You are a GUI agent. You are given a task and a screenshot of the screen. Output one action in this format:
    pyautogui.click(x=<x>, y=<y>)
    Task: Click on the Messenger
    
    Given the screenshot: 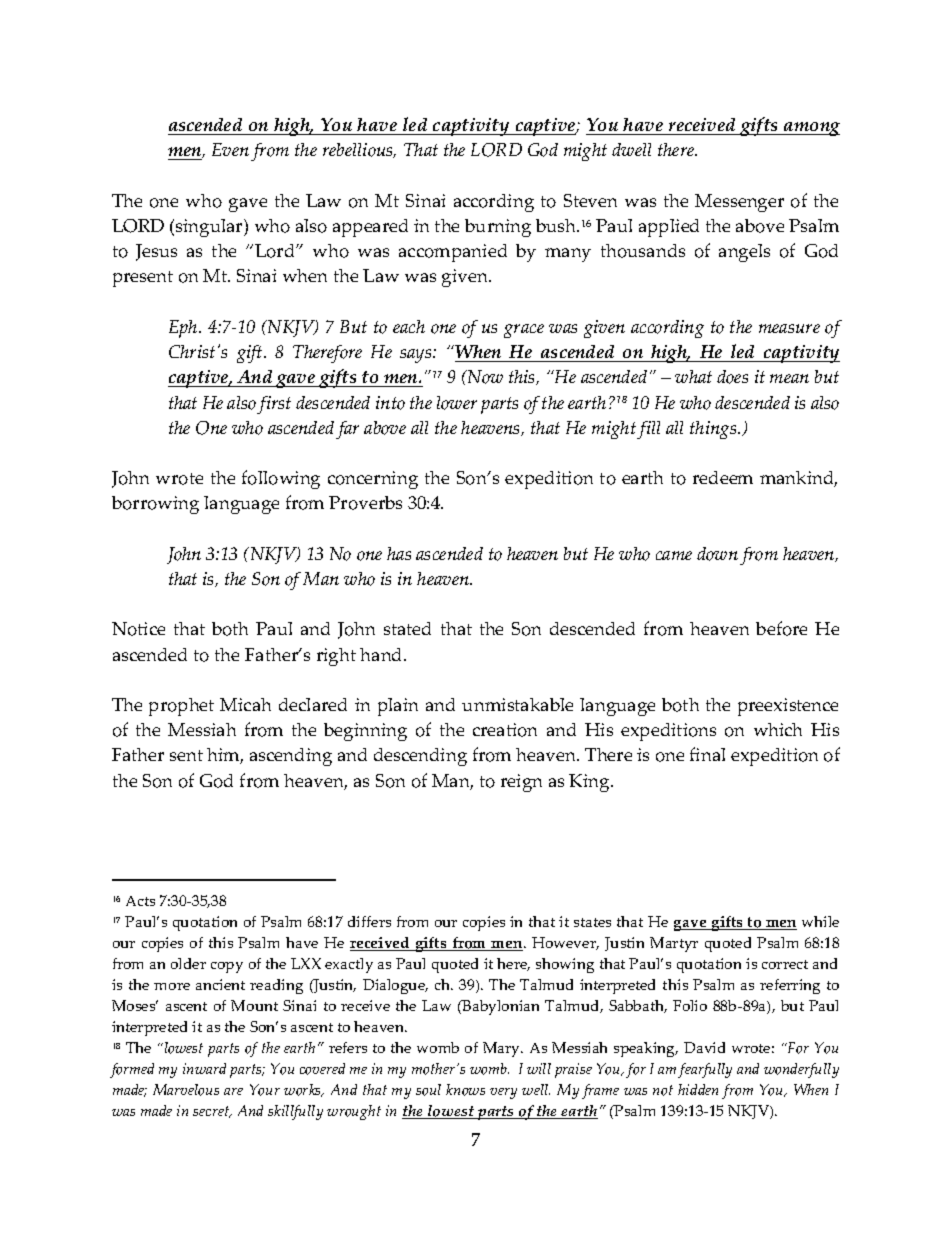 What is the action you would take?
    pyautogui.click(x=739, y=203)
